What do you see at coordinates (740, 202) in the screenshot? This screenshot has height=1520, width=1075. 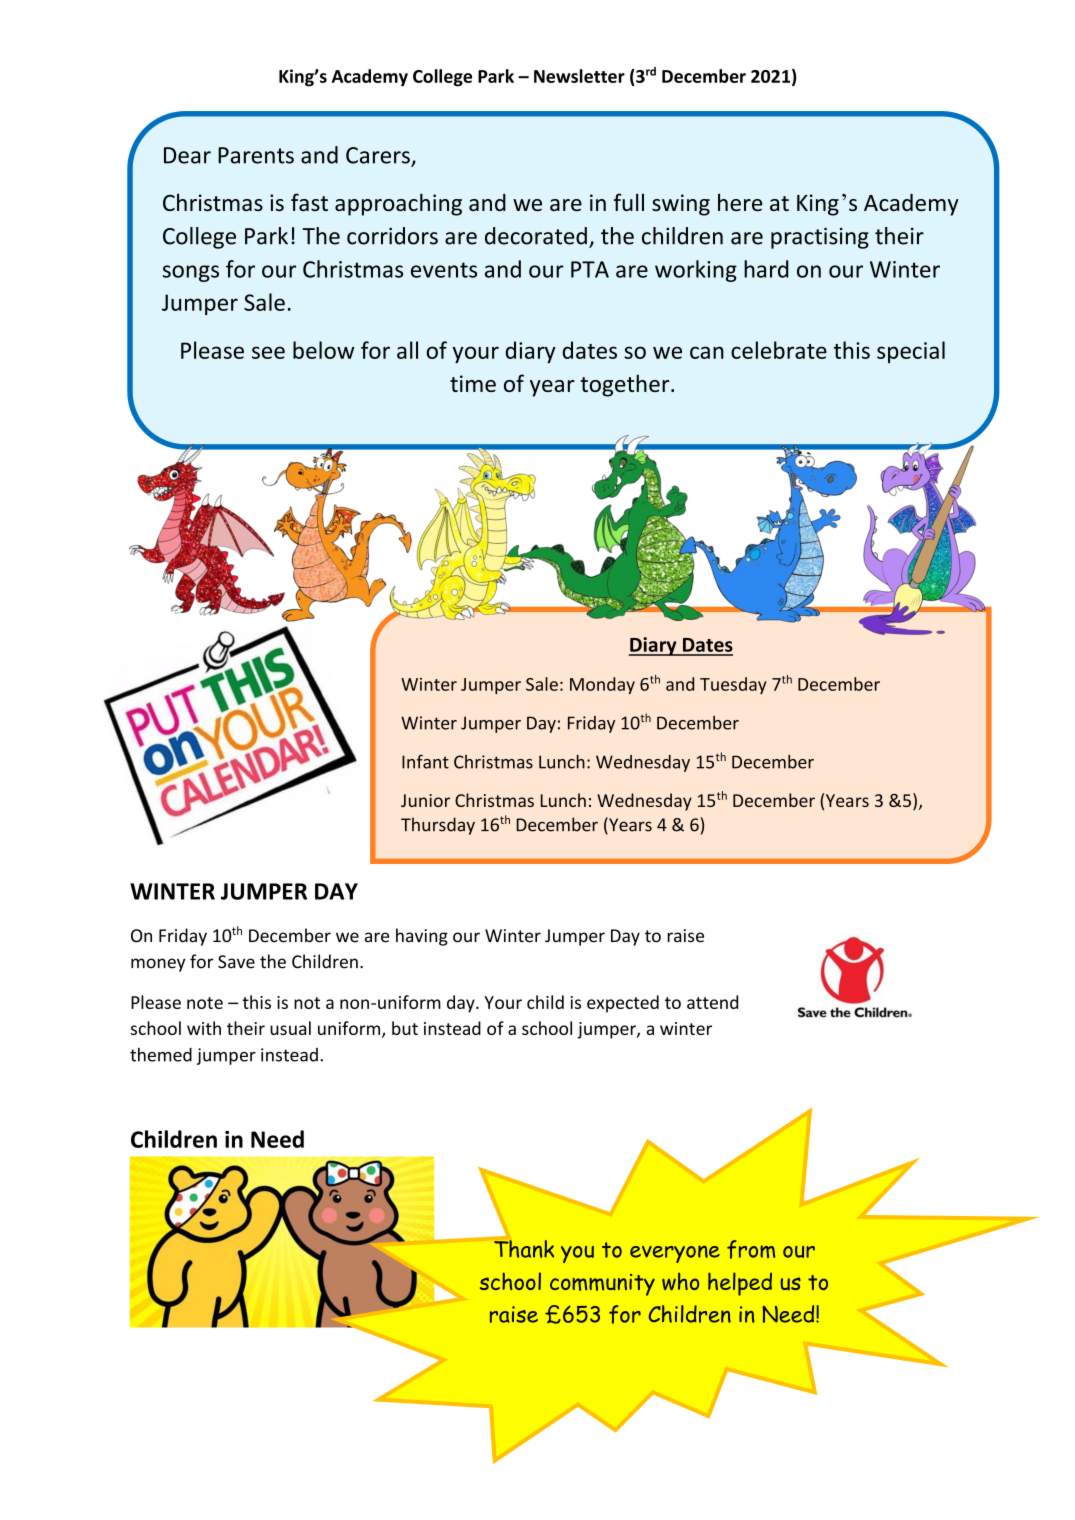 I see `here` at bounding box center [740, 202].
